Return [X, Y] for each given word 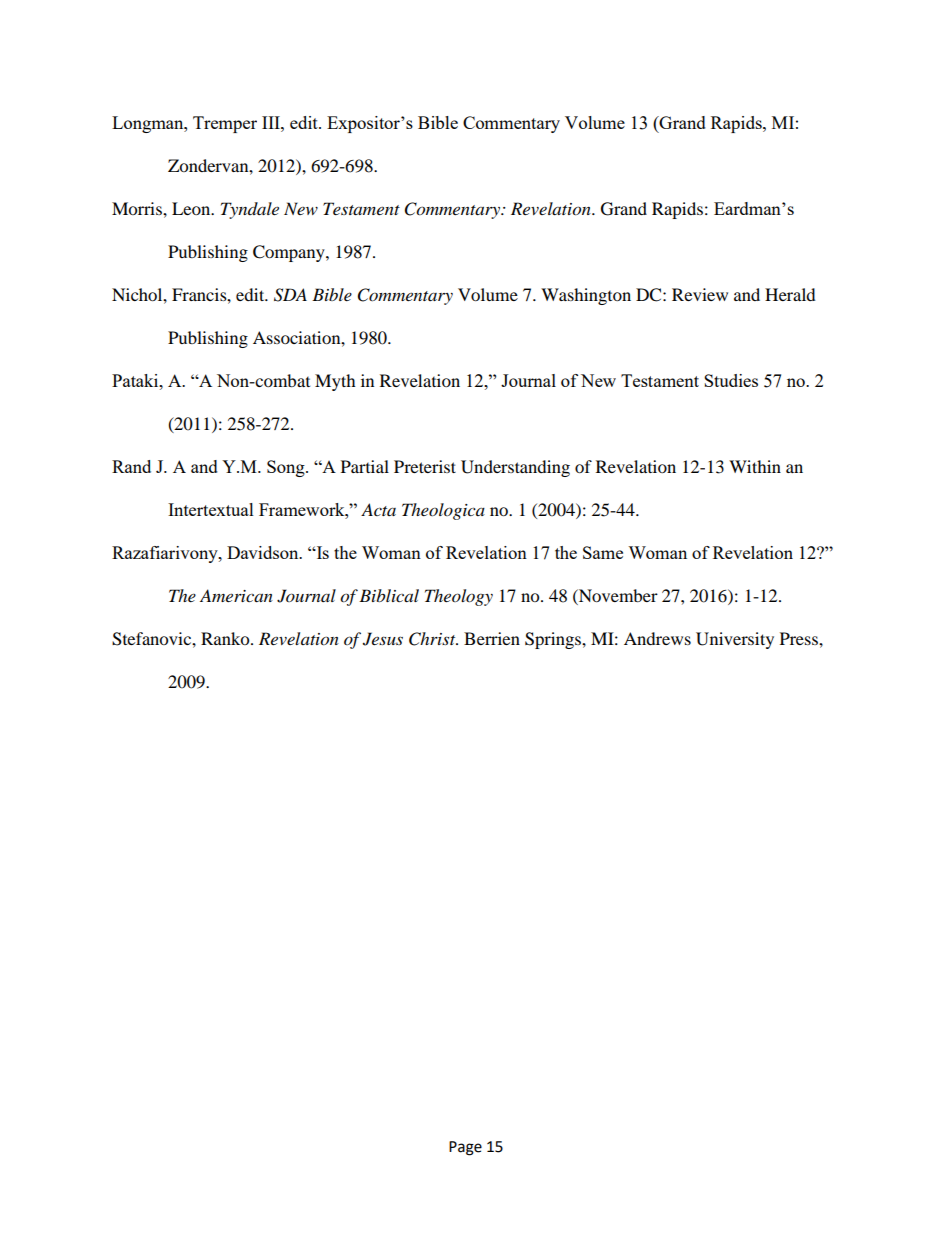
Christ [433, 639]
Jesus [383, 639]
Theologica [443, 511]
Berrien [492, 638]
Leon [192, 208]
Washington [586, 296]
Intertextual [211, 509]
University [735, 640]
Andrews [657, 638]
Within [755, 466]
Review [700, 294]
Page [465, 1148]
